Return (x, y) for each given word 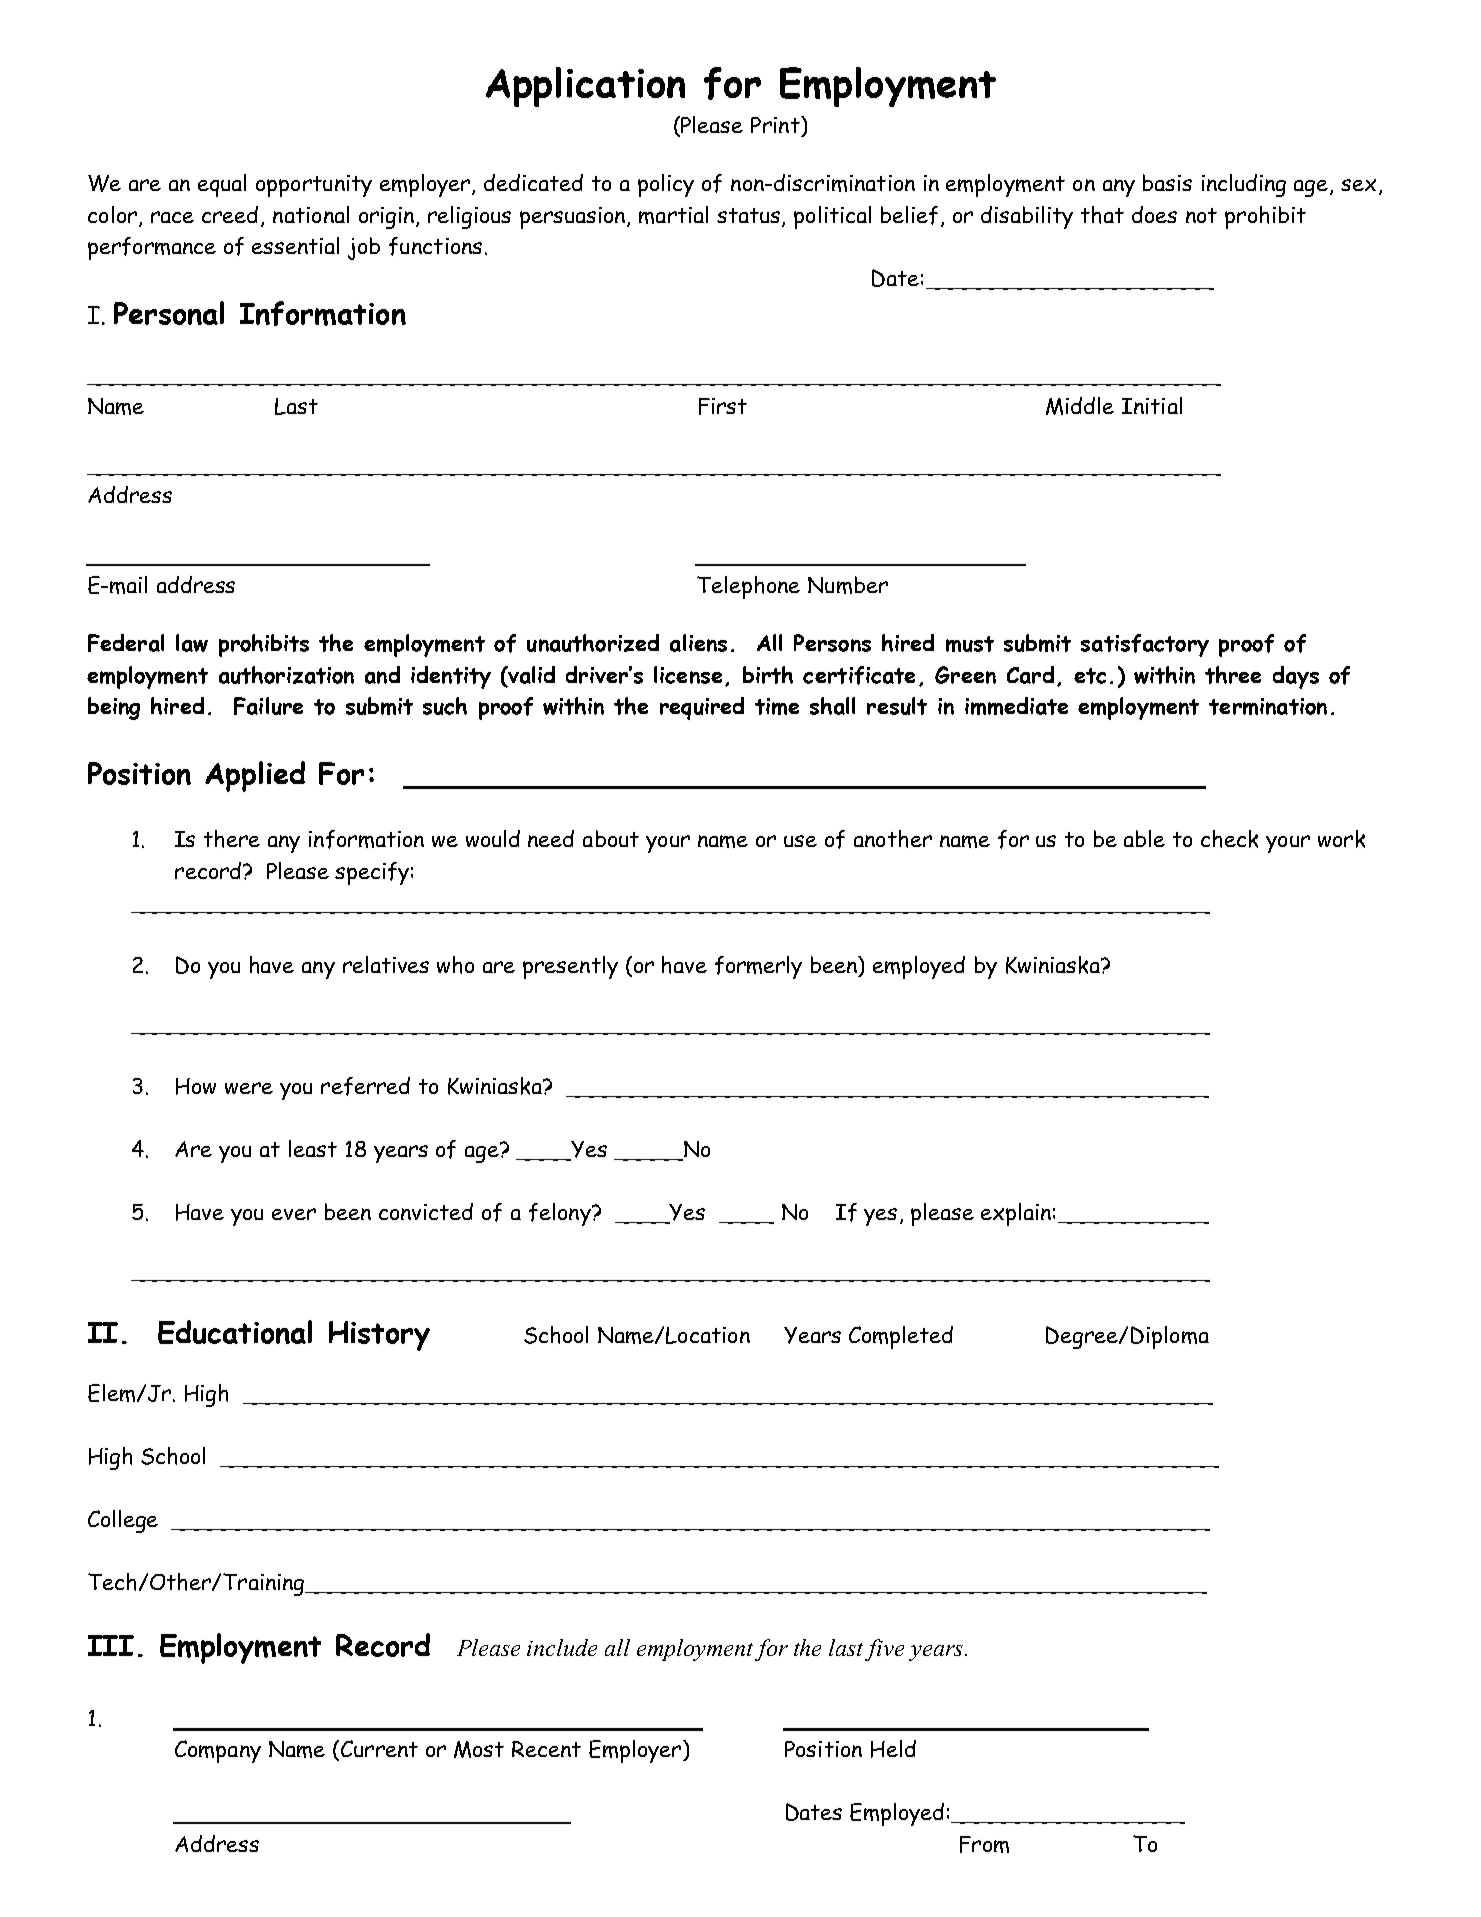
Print (776, 124)
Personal (169, 313)
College (123, 1521)
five (884, 1650)
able (1144, 838)
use (800, 841)
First (723, 406)
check (1229, 839)
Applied (255, 776)
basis (1167, 182)
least (313, 1148)
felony (561, 1214)
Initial (1152, 405)
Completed (901, 1337)
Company (218, 1751)
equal (222, 185)
